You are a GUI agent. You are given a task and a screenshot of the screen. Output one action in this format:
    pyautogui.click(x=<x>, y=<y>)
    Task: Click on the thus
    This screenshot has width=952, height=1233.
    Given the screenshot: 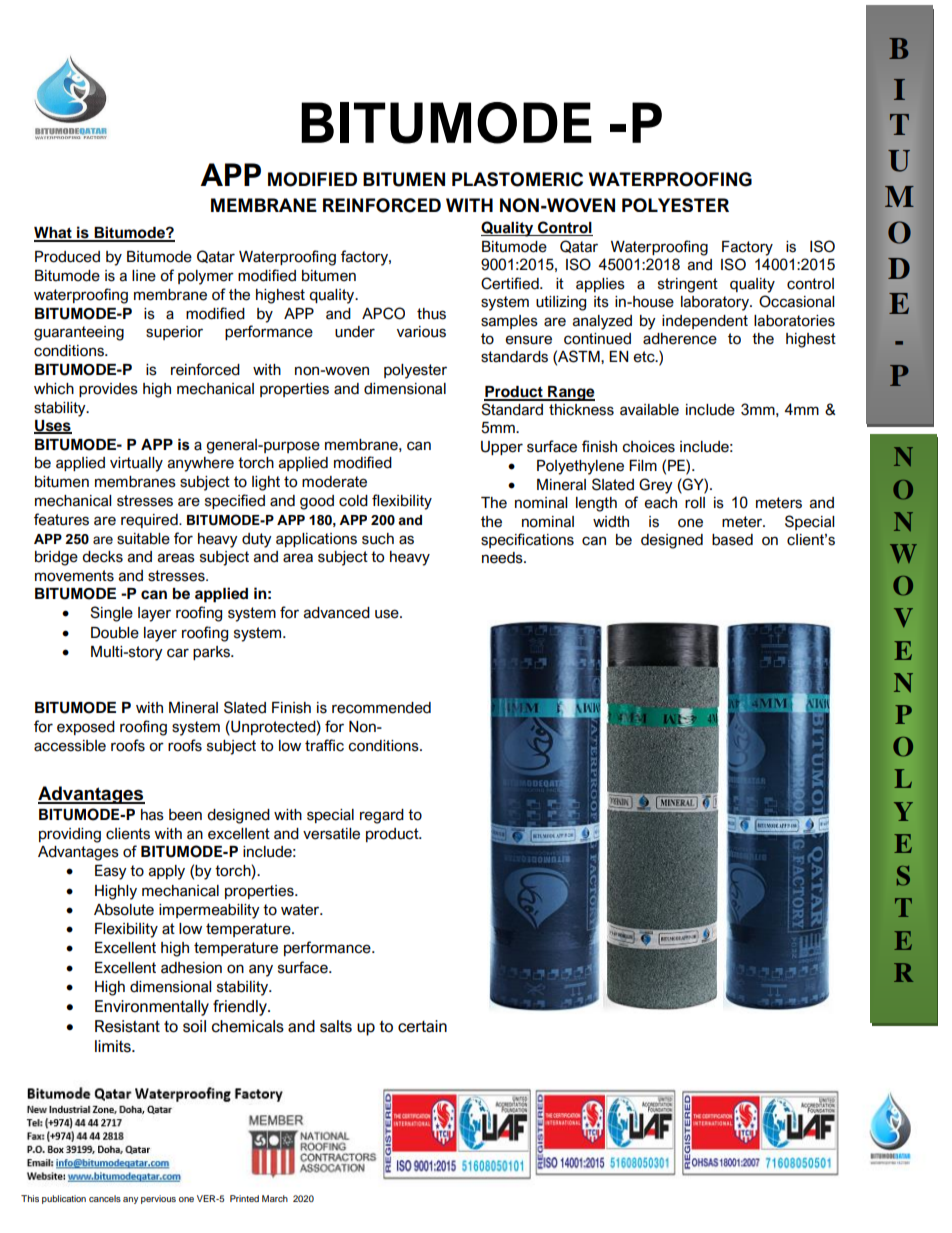 What is the action you would take?
    pyautogui.click(x=431, y=314)
